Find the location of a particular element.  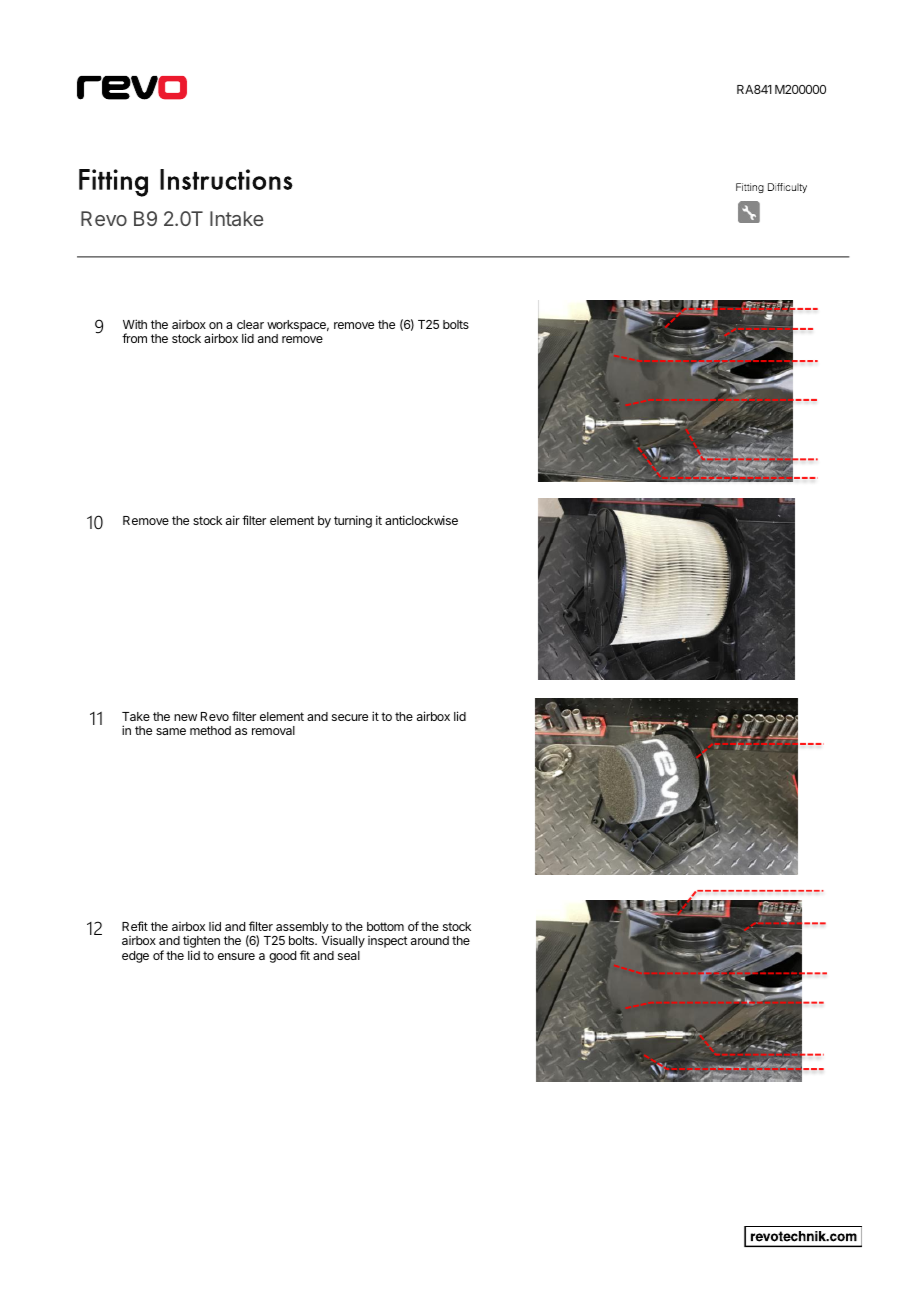

tighten is located at coordinates (201, 943).
